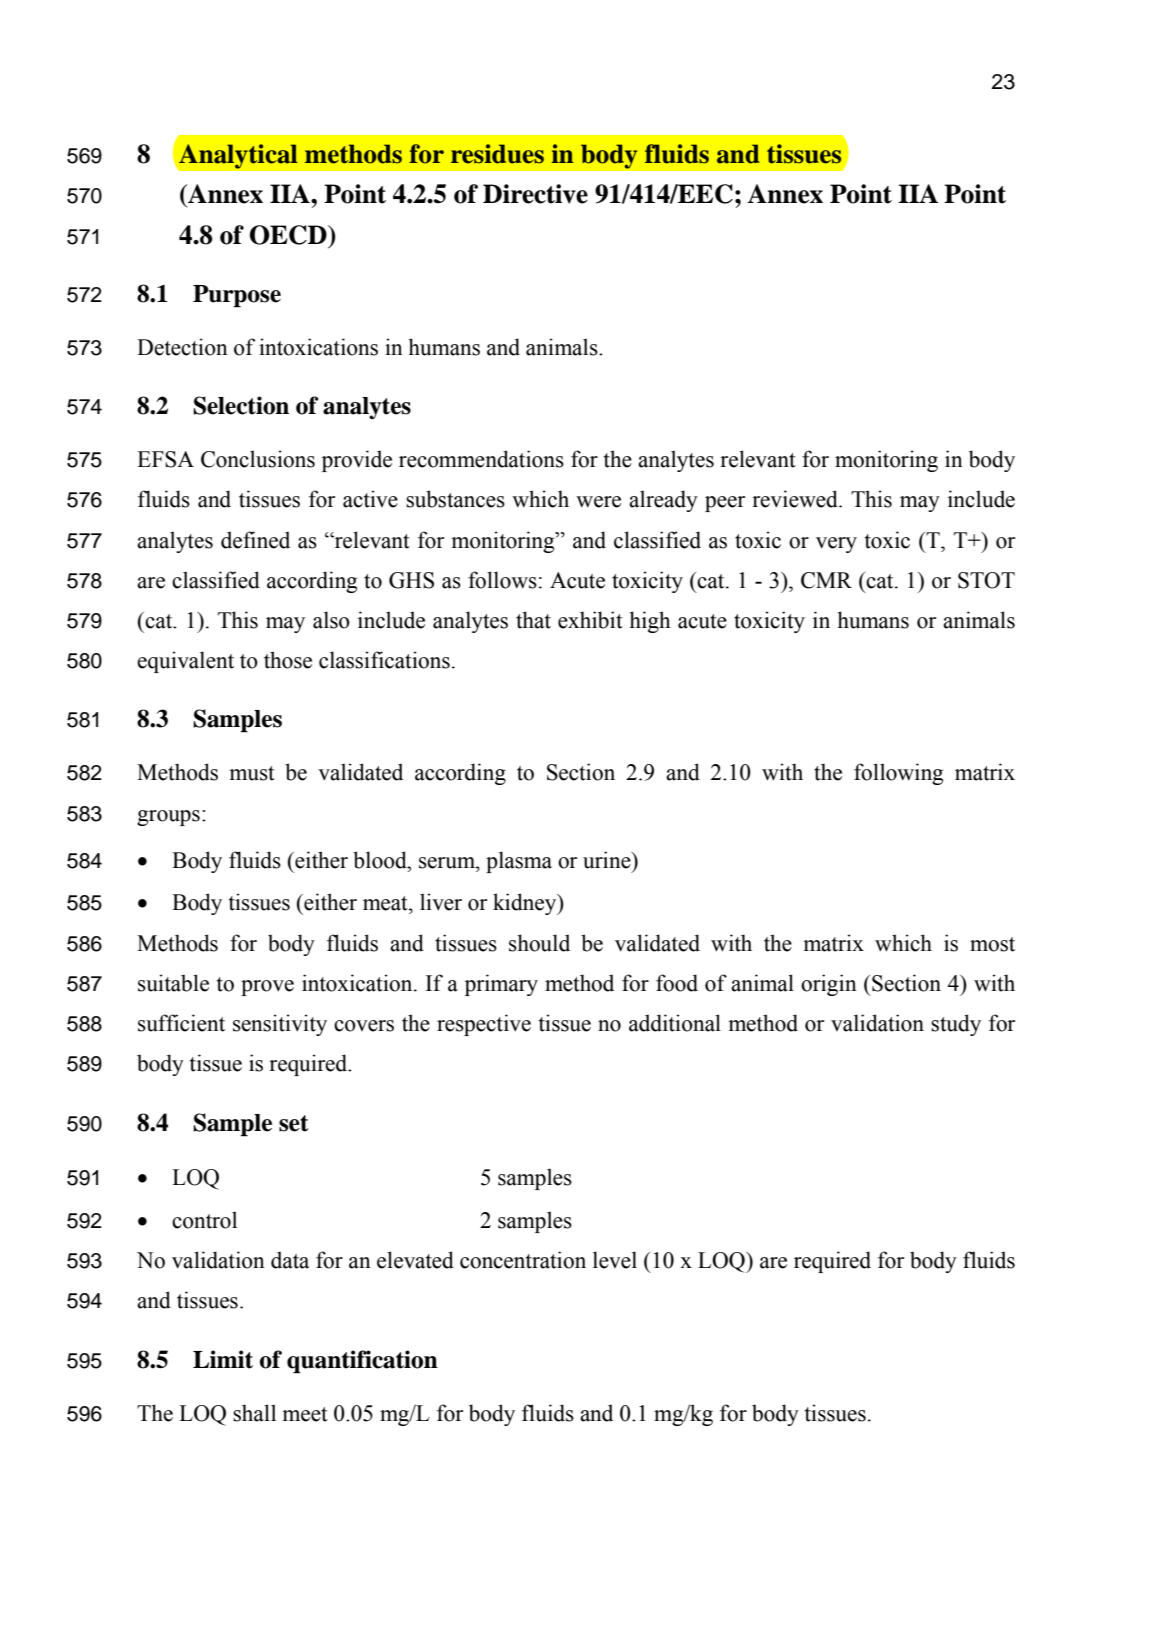 This screenshot has height=1631, width=1152. What do you see at coordinates (535, 194) in the screenshot?
I see `Directive` at bounding box center [535, 194].
